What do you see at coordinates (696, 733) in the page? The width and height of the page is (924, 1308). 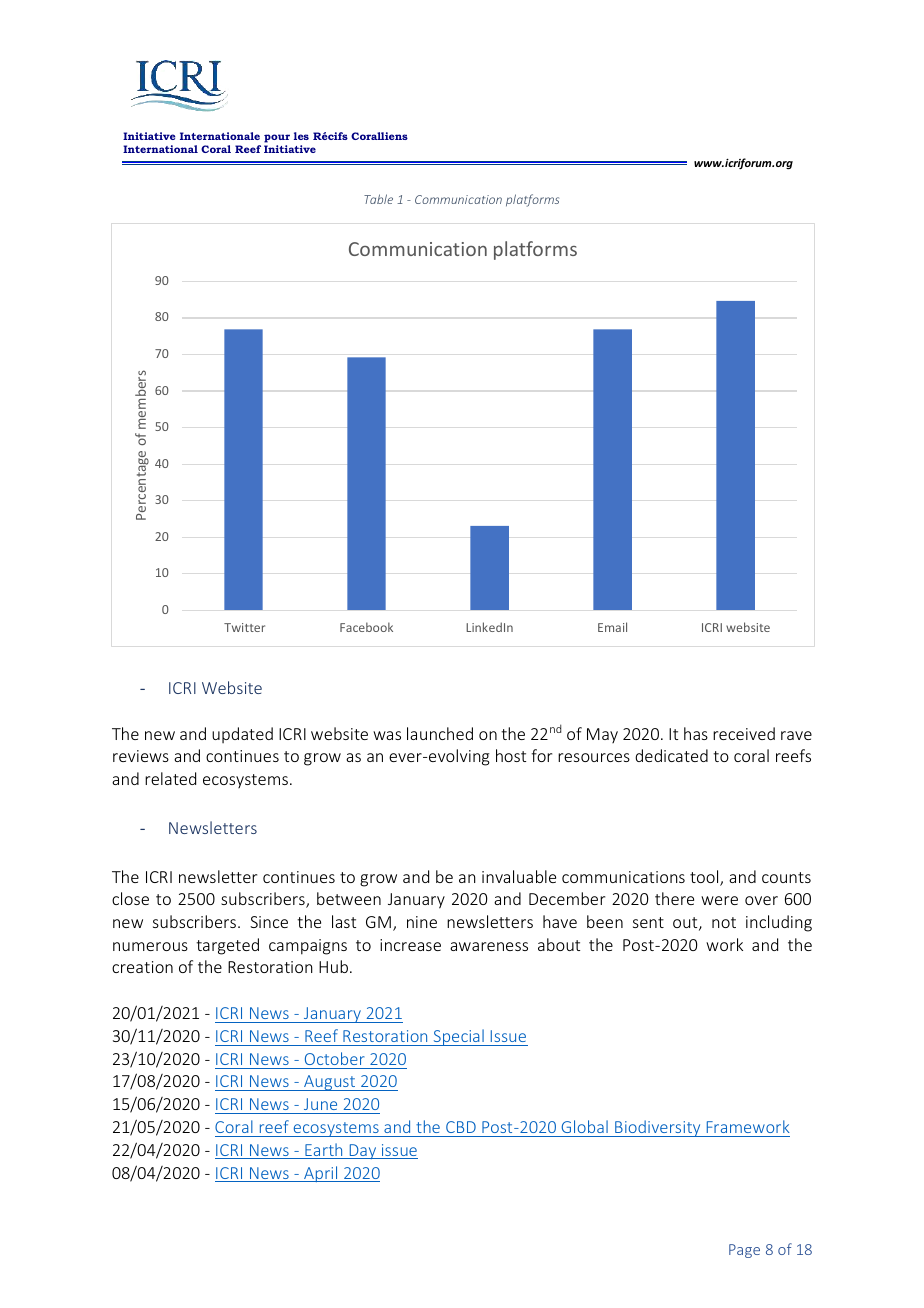 I see `has` at bounding box center [696, 733].
